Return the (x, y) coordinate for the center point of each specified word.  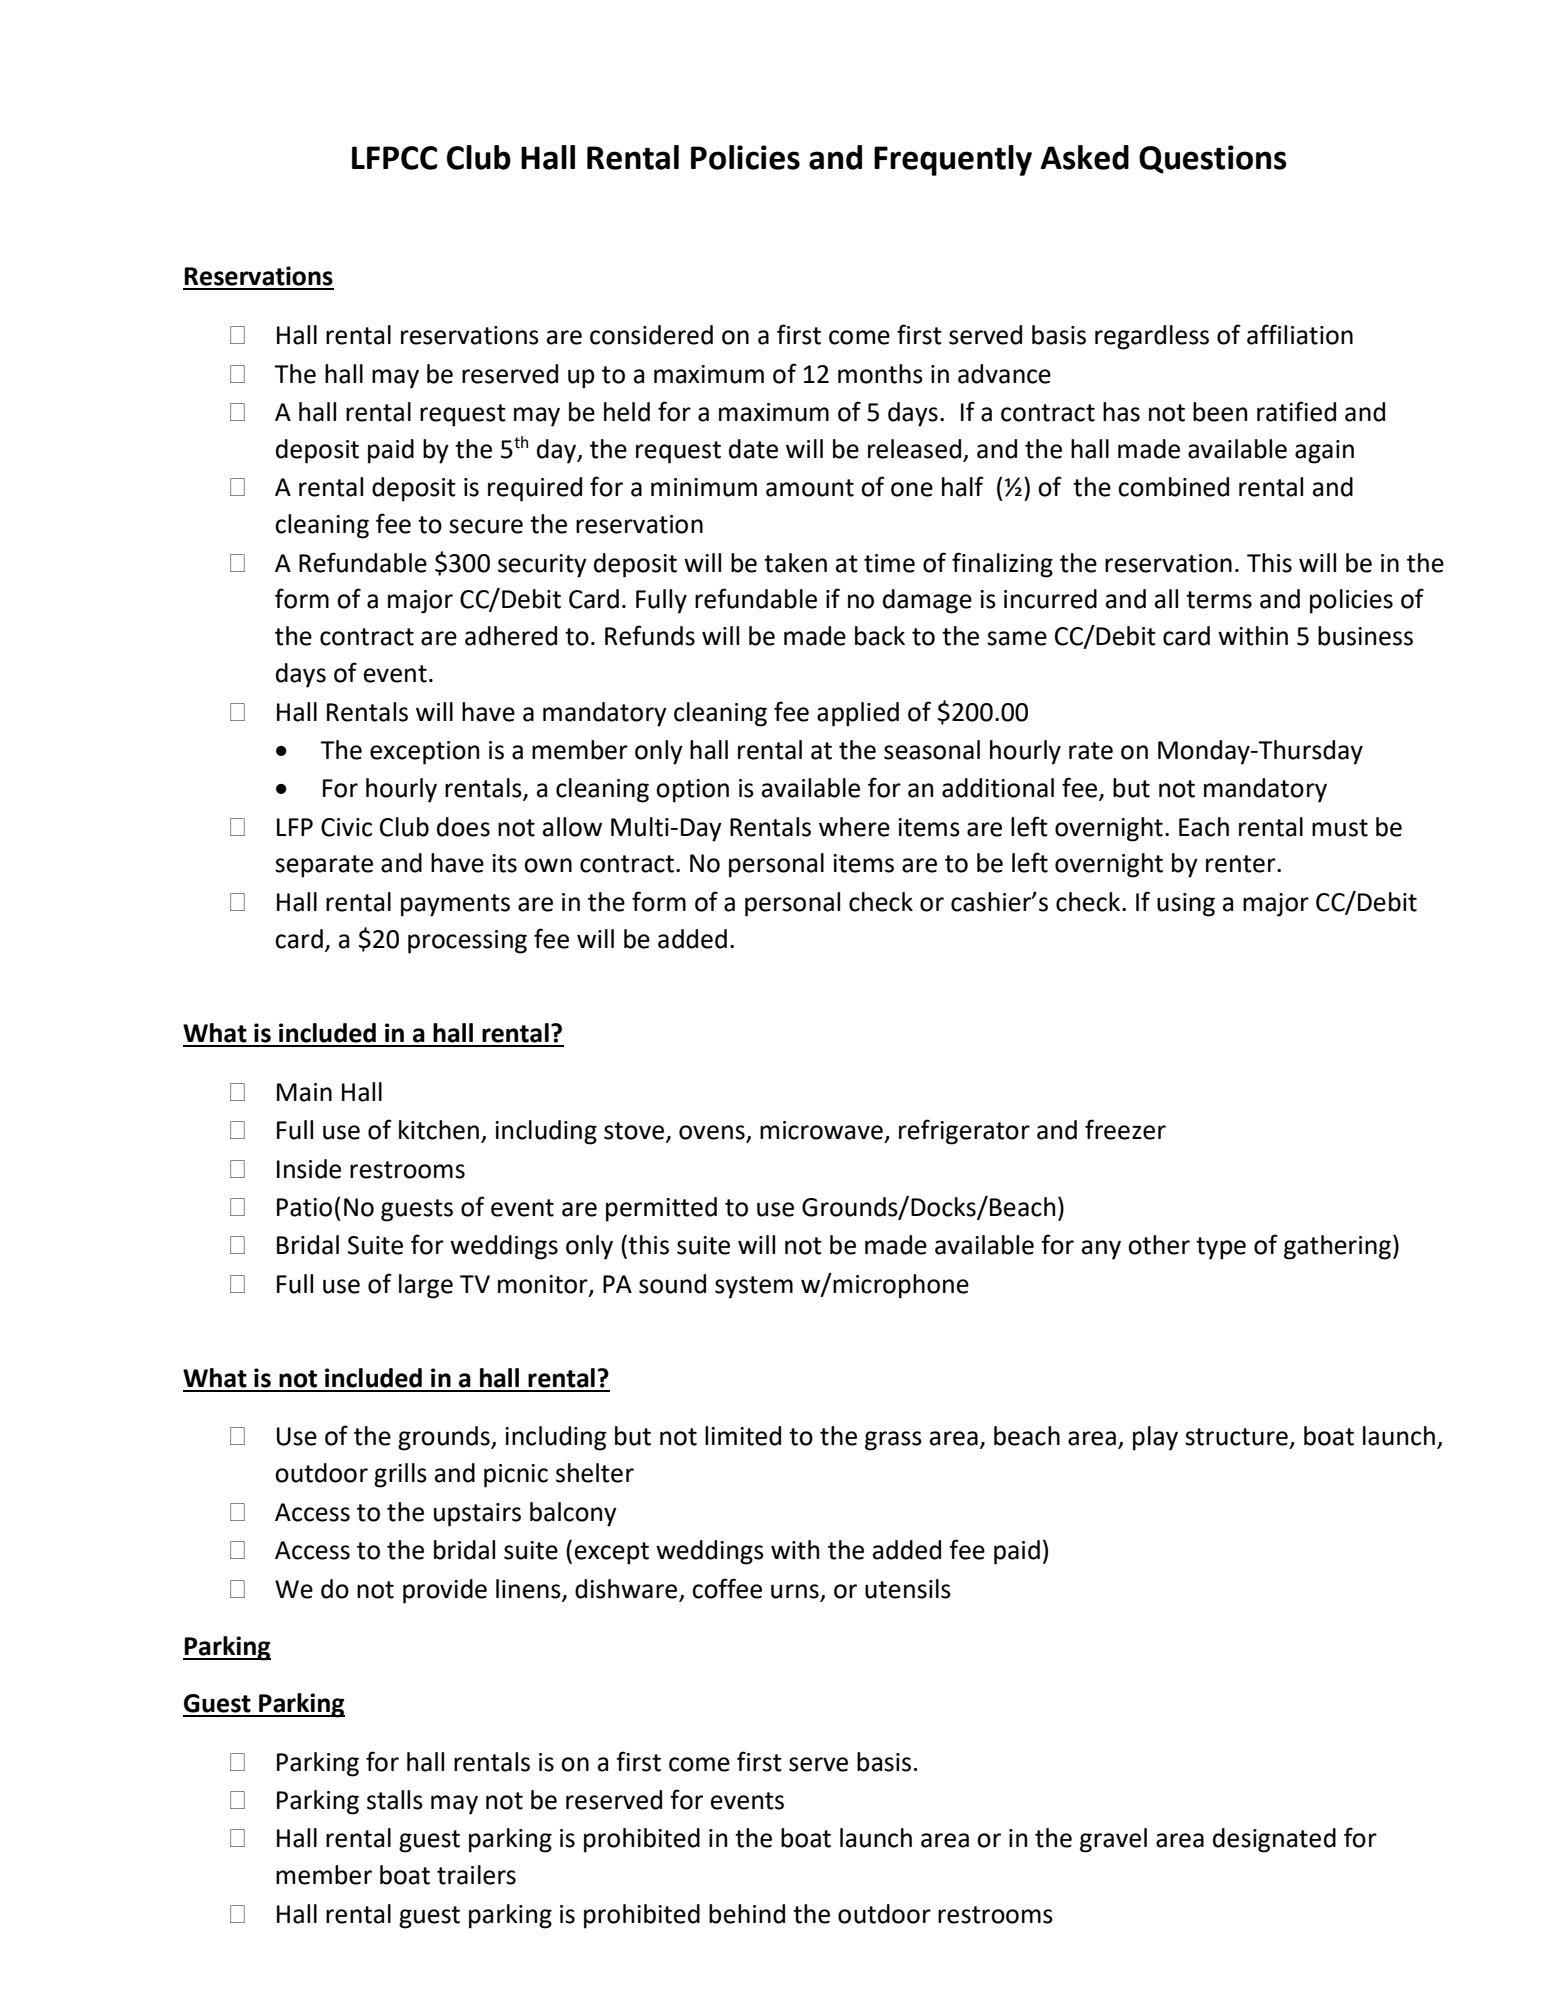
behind (747, 1914)
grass (893, 1441)
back (880, 636)
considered (651, 335)
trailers (476, 1875)
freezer (1125, 1129)
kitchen (439, 1130)
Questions (1213, 159)
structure (1236, 1437)
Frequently (953, 160)
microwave (821, 1130)
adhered (511, 636)
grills (400, 1475)
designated (1274, 1840)
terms (1219, 600)
